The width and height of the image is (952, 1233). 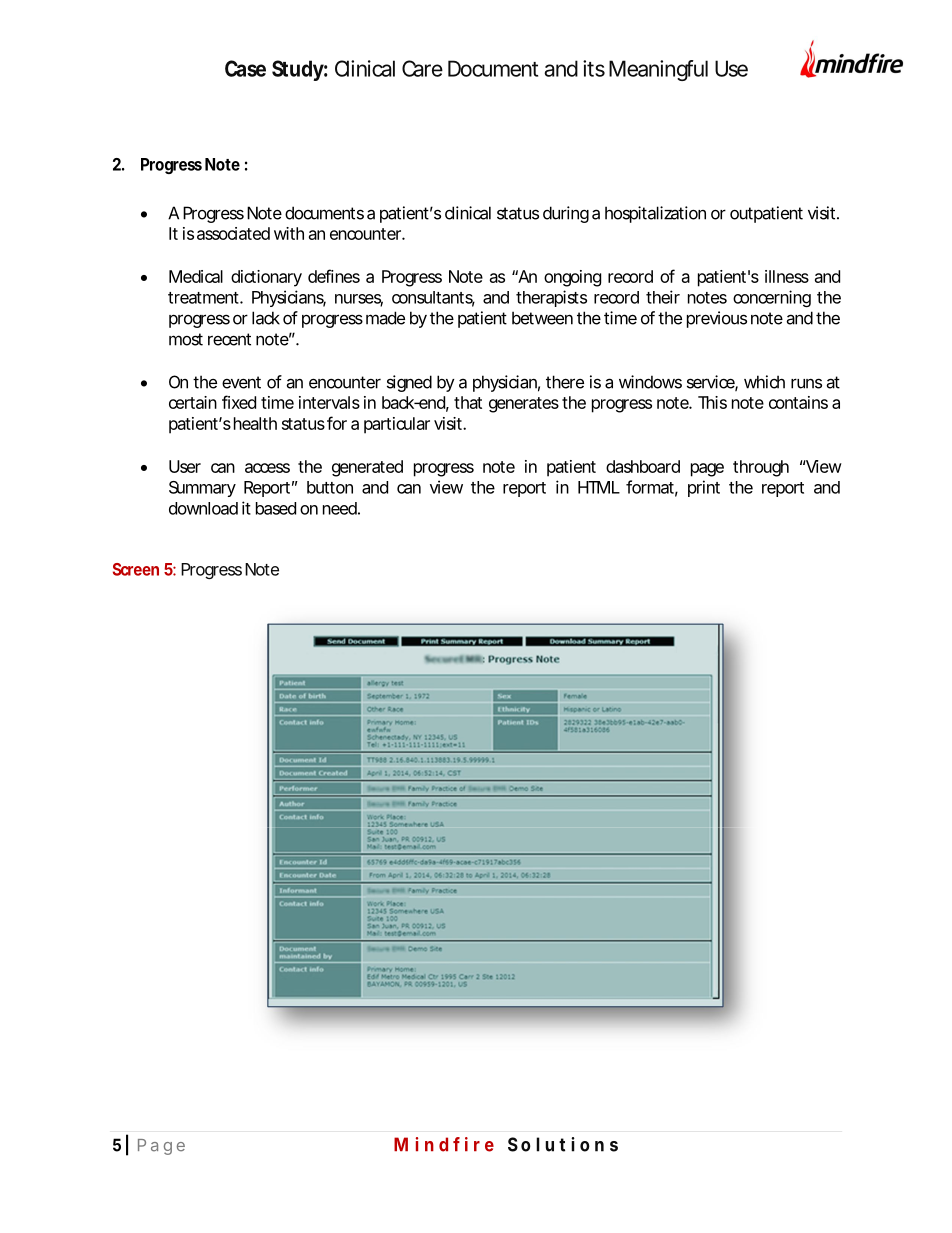 What do you see at coordinates (433, 298) in the image?
I see `consultants` at bounding box center [433, 298].
